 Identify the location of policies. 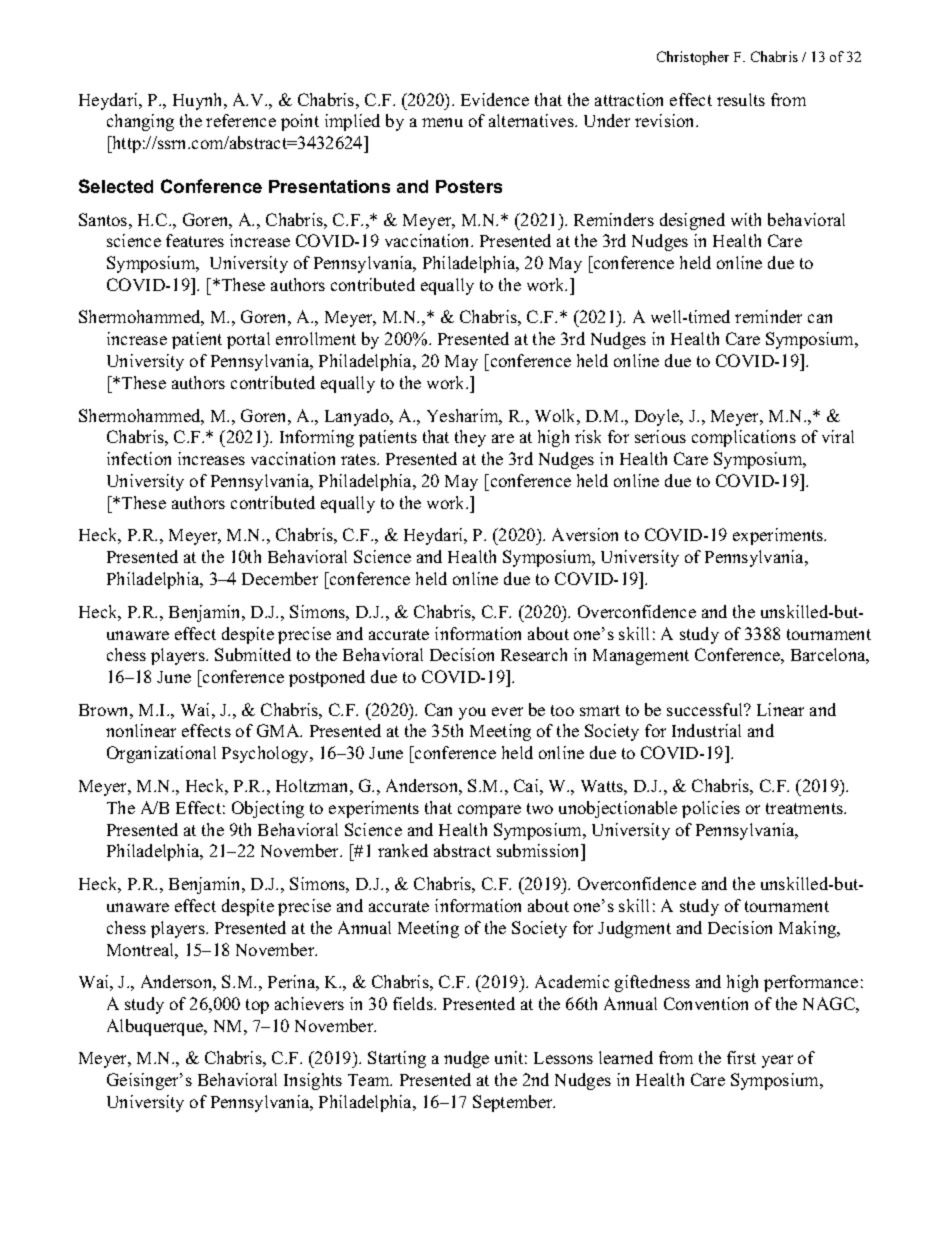
(711, 809).
